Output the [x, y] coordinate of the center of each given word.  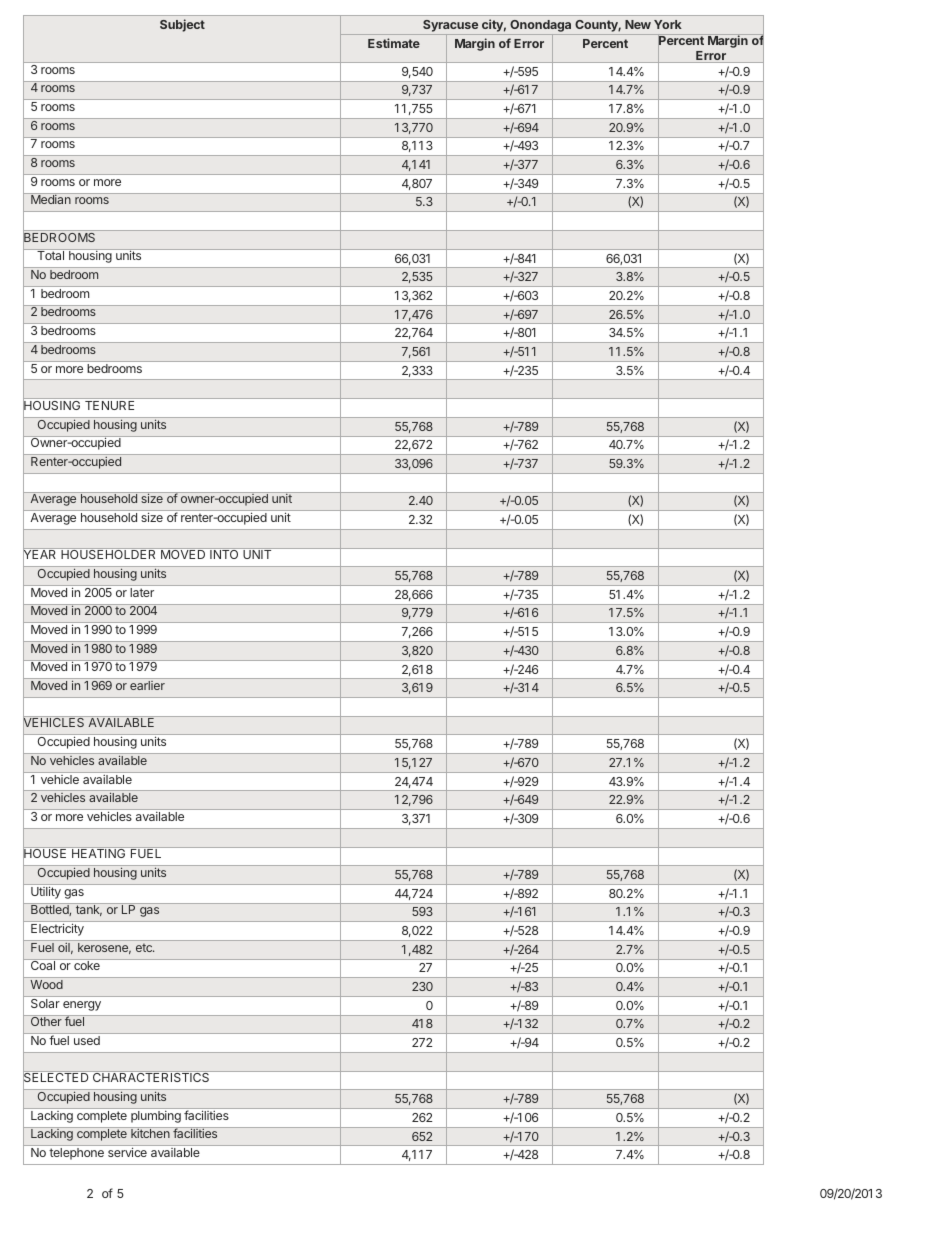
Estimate [394, 43]
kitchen [150, 1133]
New [638, 24]
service [127, 1152]
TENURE [109, 405]
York [668, 24]
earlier [147, 685]
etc [145, 947]
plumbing [156, 1117]
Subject [182, 25]
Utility [46, 893]
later [142, 592]
